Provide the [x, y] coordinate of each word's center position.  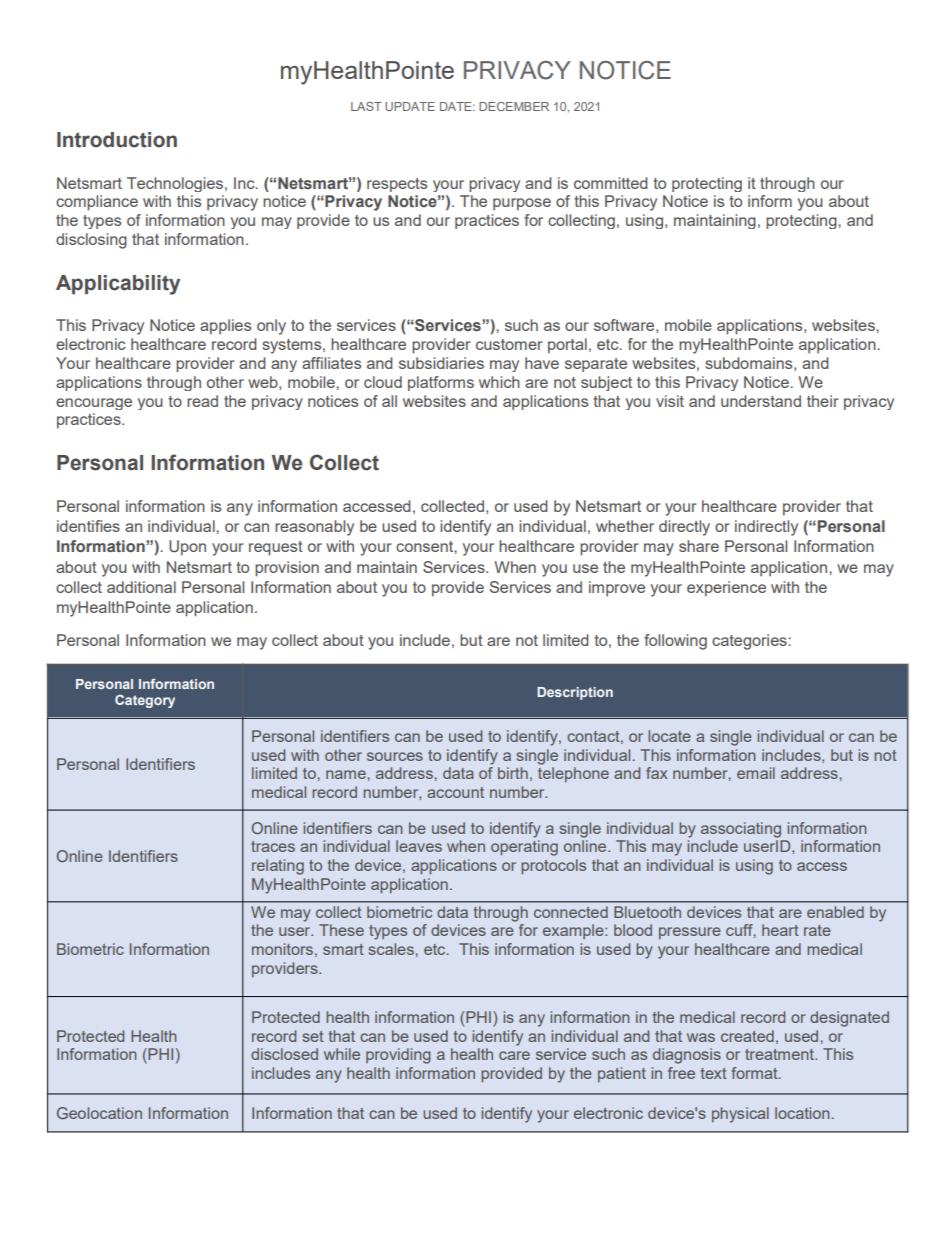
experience [726, 589]
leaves [419, 846]
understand [761, 401]
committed [611, 183]
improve [617, 588]
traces [273, 846]
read [202, 401]
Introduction [117, 140]
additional [141, 587]
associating [741, 830]
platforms [441, 383]
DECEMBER [514, 106]
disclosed [284, 1054]
